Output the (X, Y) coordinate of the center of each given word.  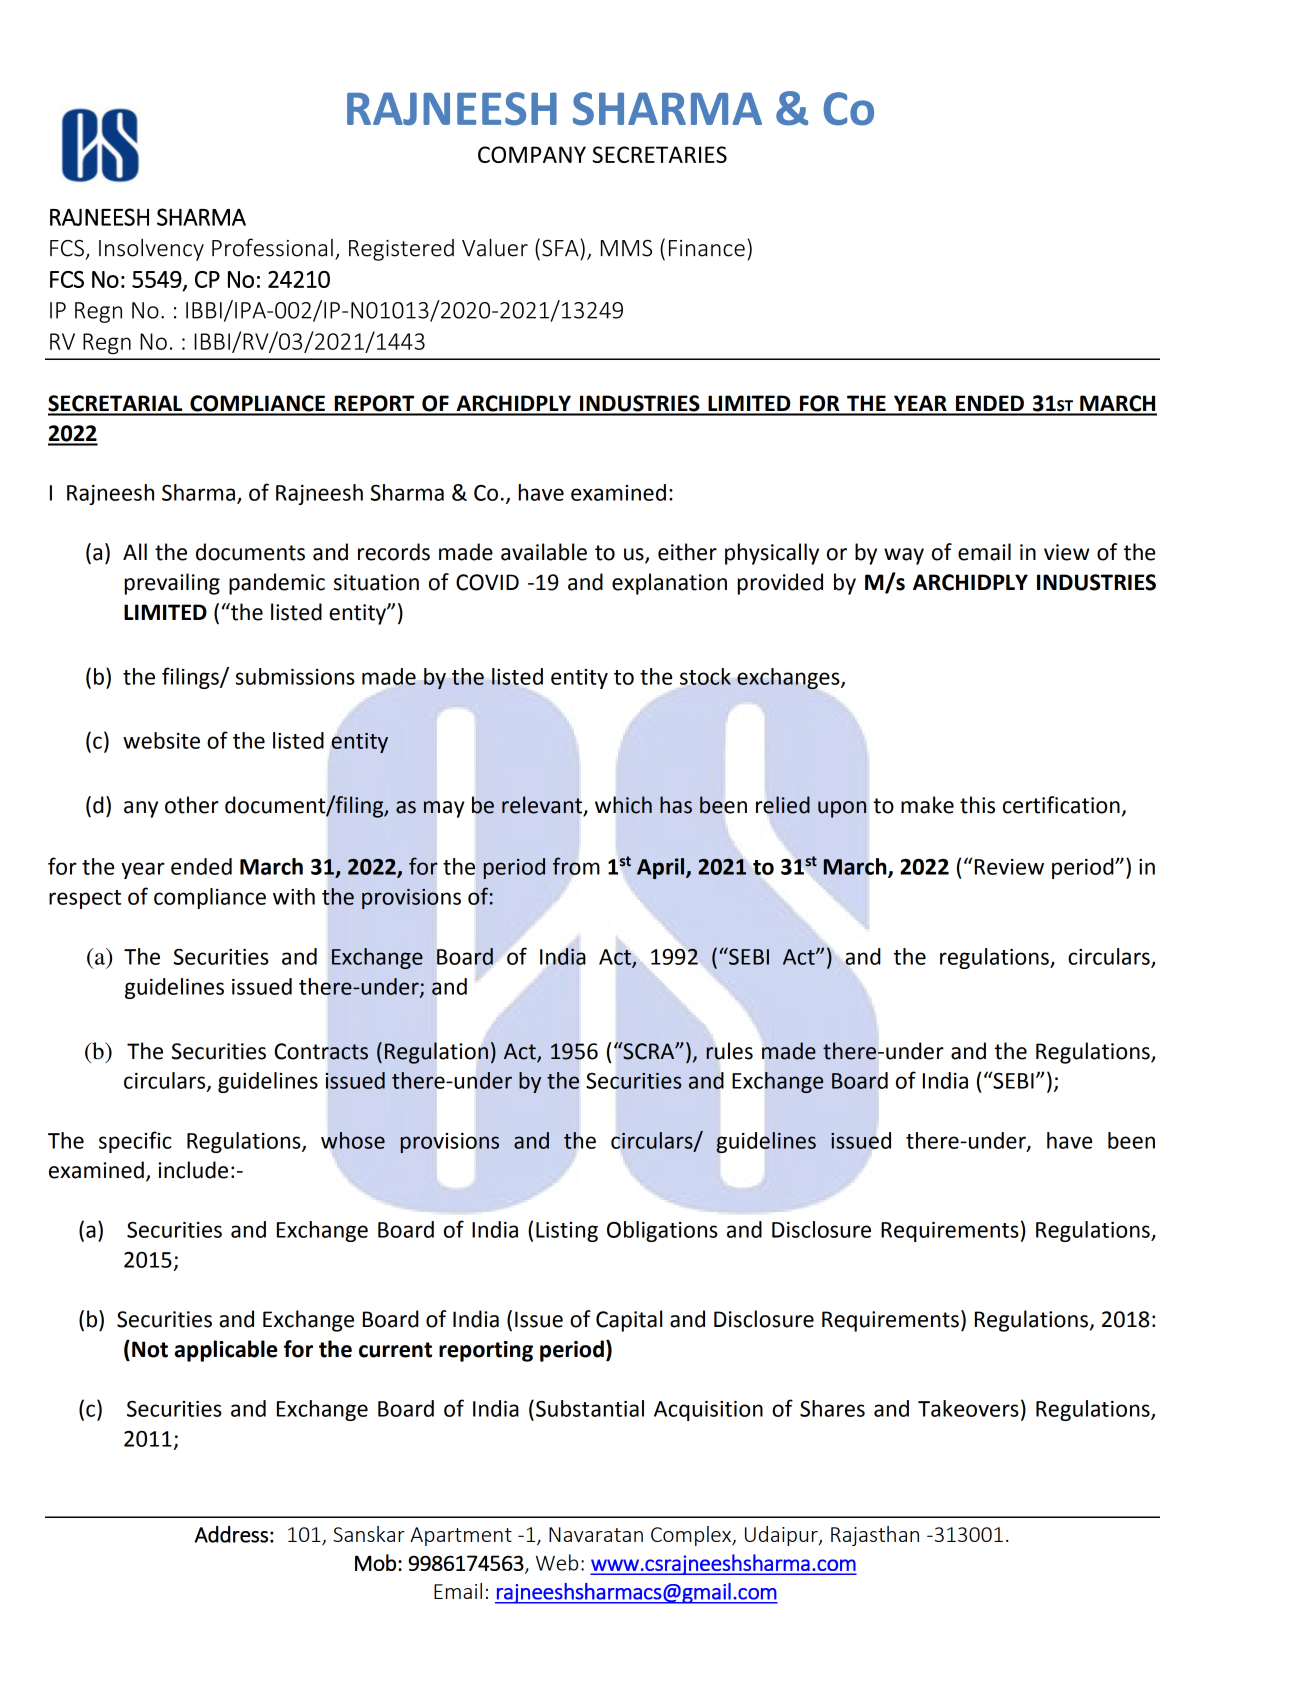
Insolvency (151, 249)
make (927, 805)
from (576, 866)
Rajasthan (875, 1536)
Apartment (461, 1536)
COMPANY (532, 154)
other (192, 805)
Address (231, 1534)
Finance (707, 248)
